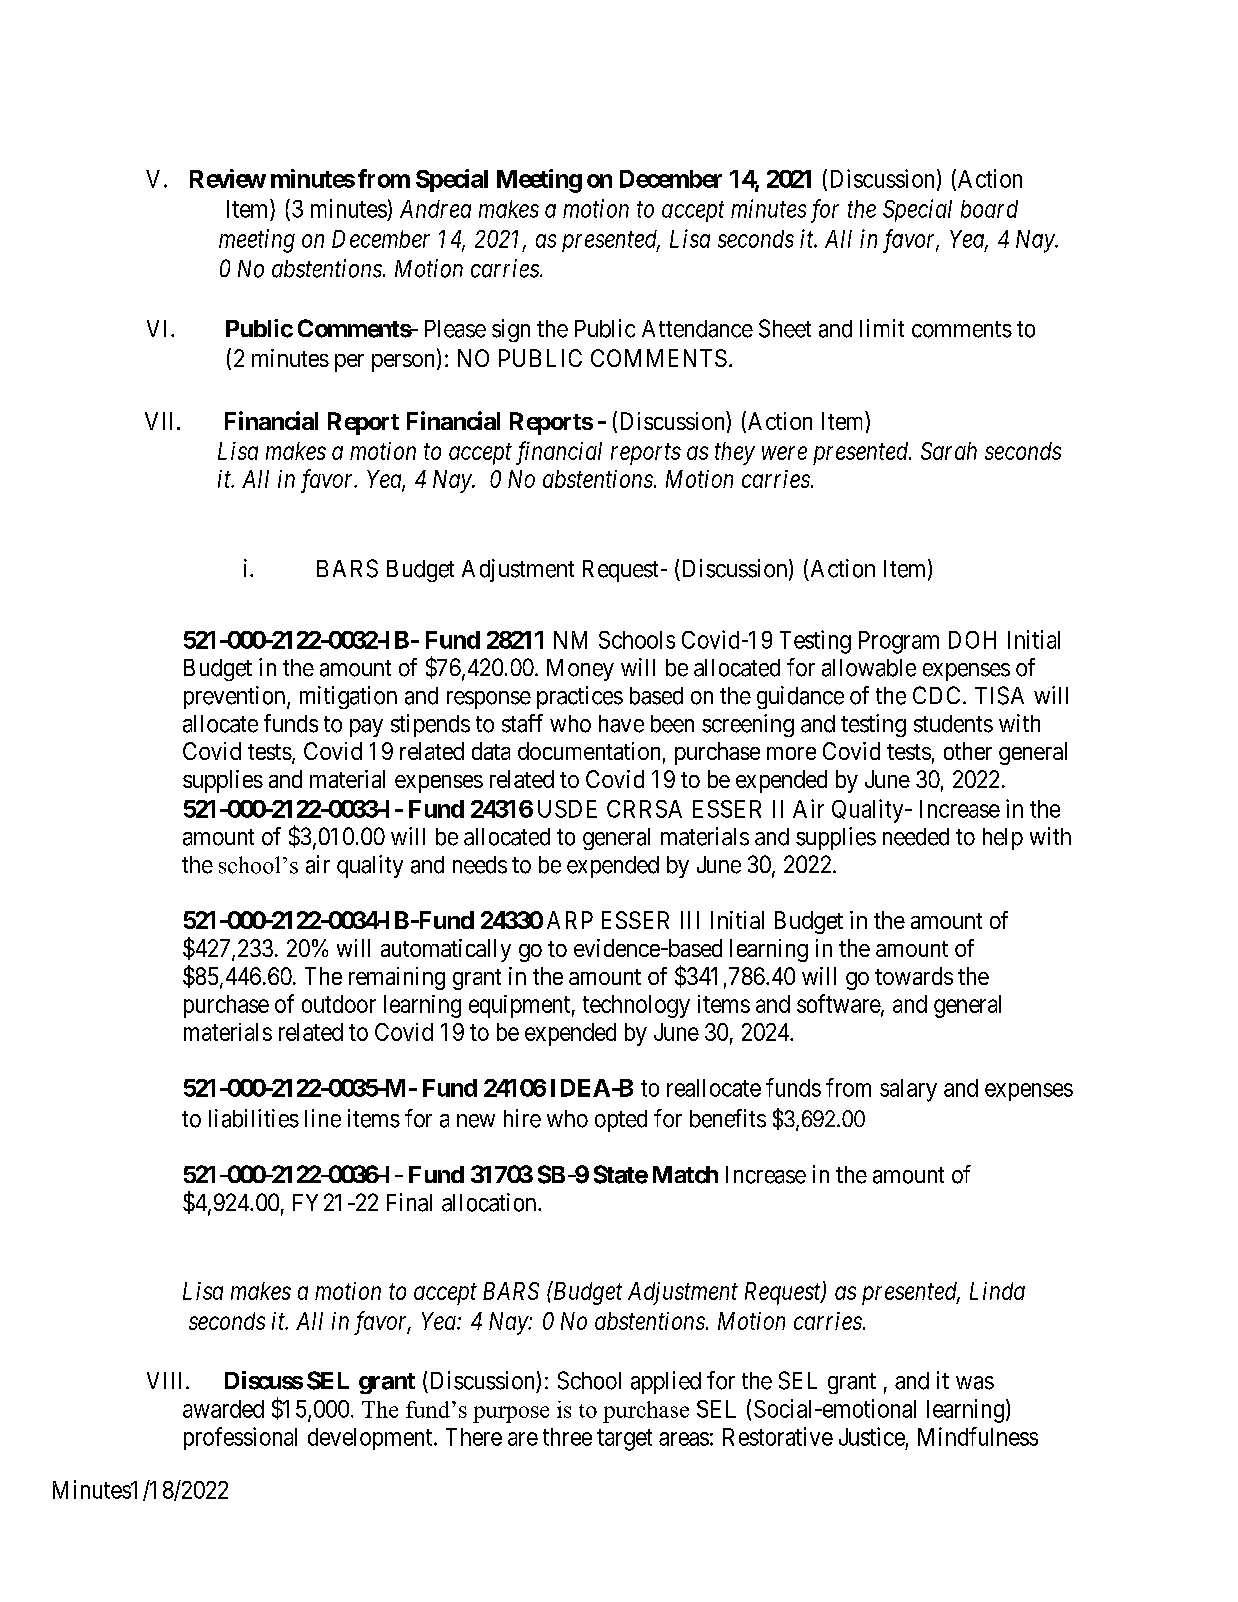 This image has width=1238, height=1602. Describe the element at coordinates (567, 1437) in the image. I see `three` at that location.
